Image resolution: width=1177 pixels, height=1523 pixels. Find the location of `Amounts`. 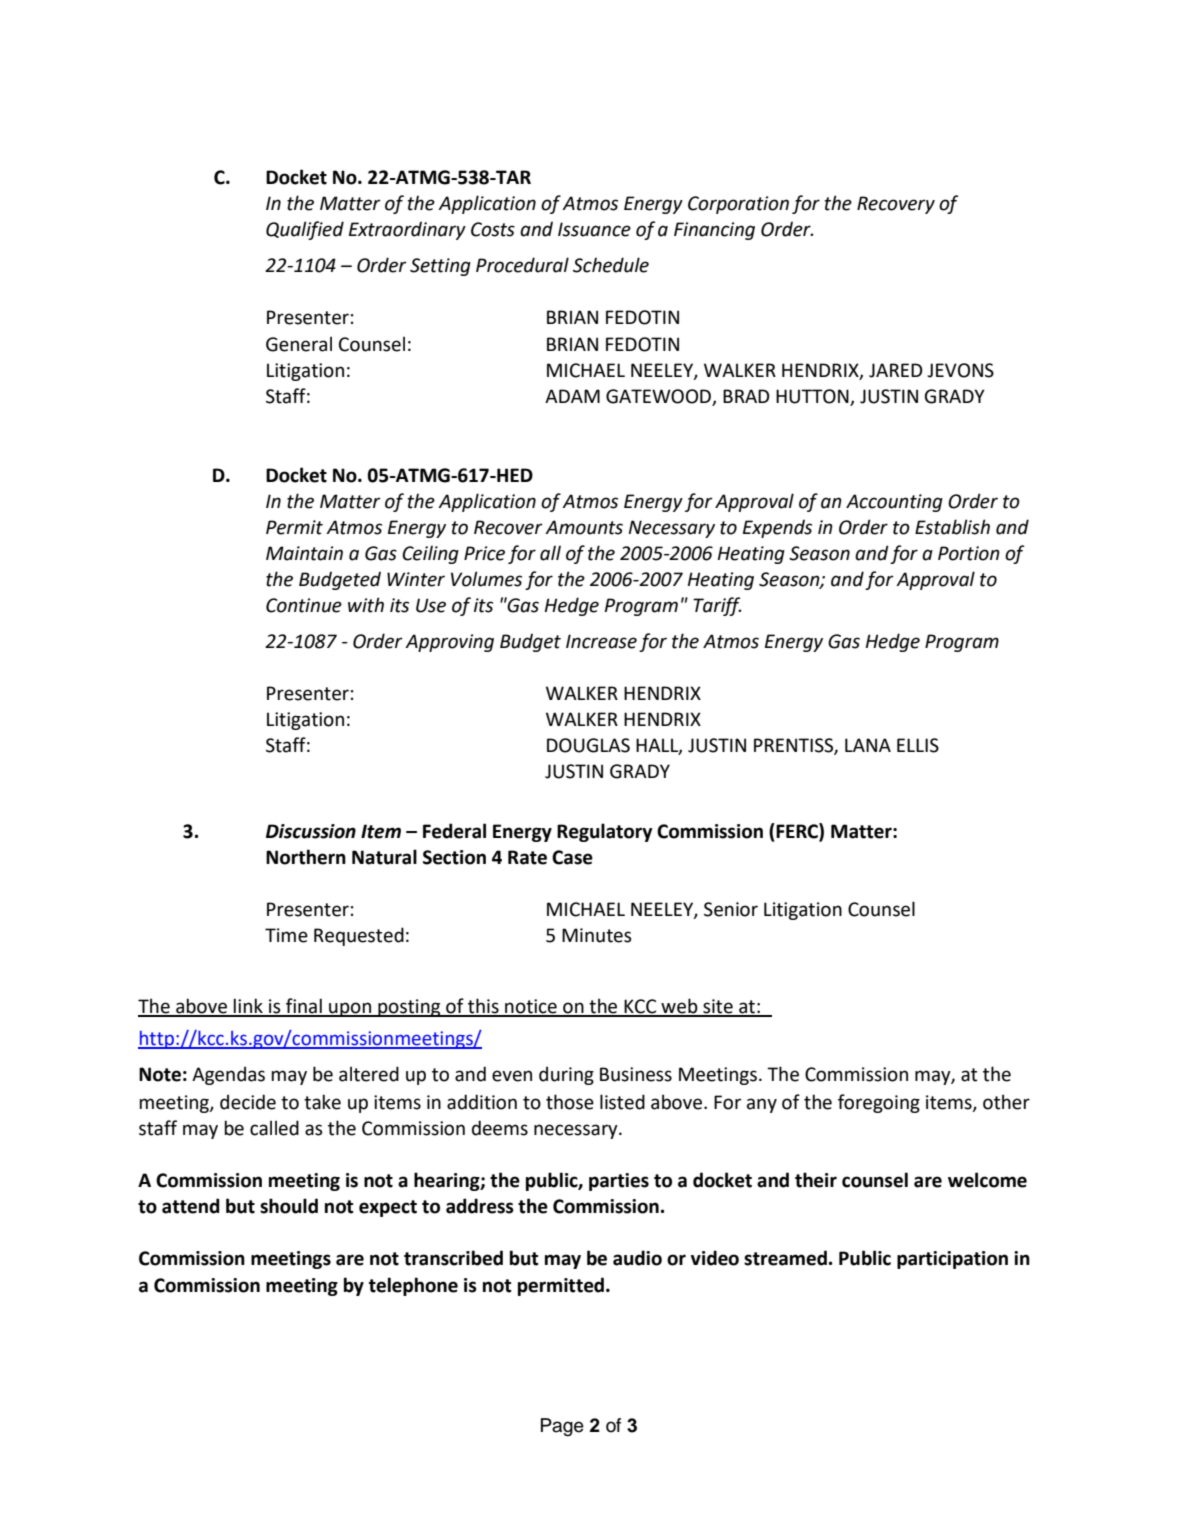

Amounts is located at coordinates (584, 527).
